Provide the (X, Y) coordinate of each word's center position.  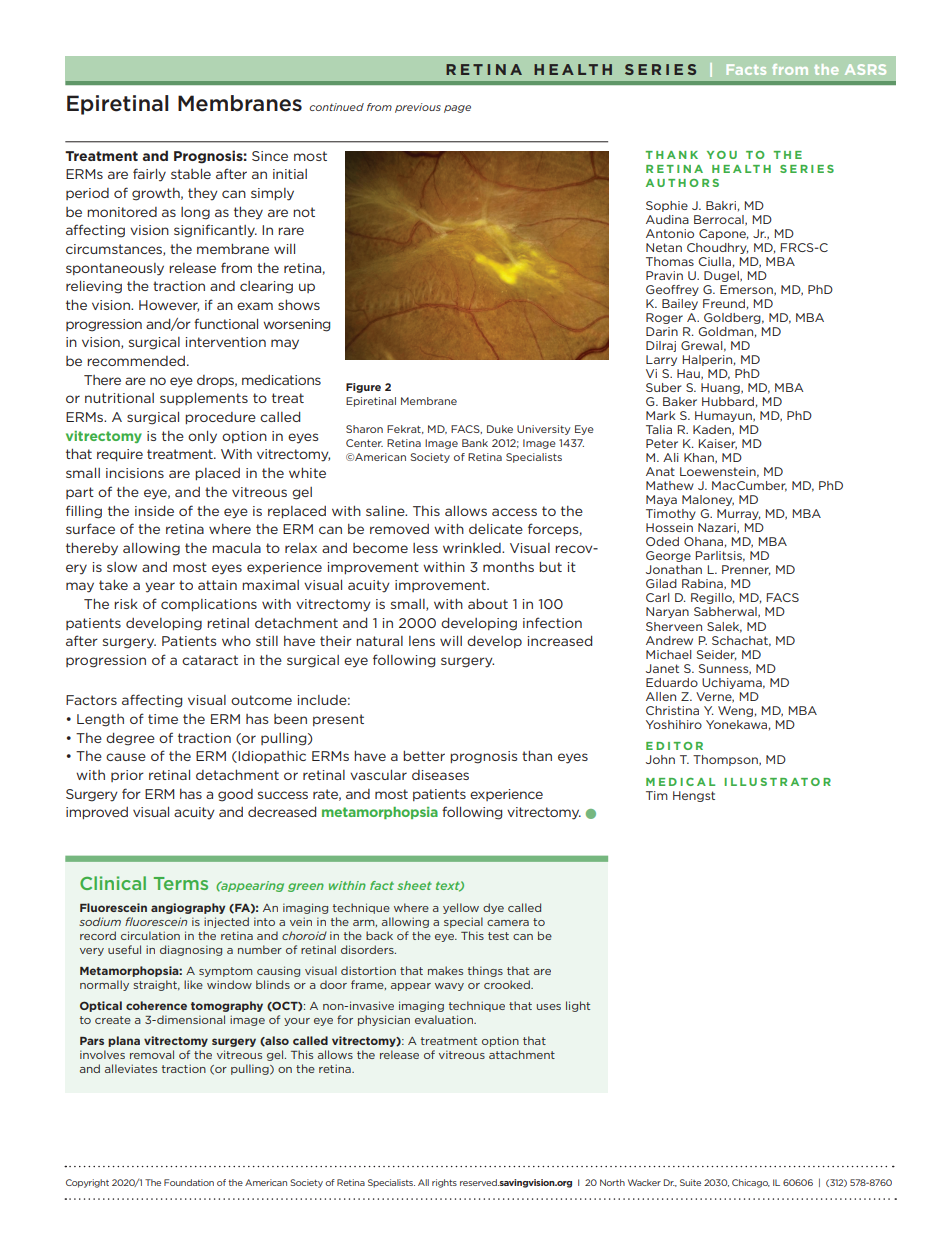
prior (127, 776)
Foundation (189, 1182)
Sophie (667, 206)
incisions (135, 473)
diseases (440, 775)
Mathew (670, 485)
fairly (149, 175)
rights (444, 1183)
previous (418, 108)
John (660, 759)
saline (386, 511)
